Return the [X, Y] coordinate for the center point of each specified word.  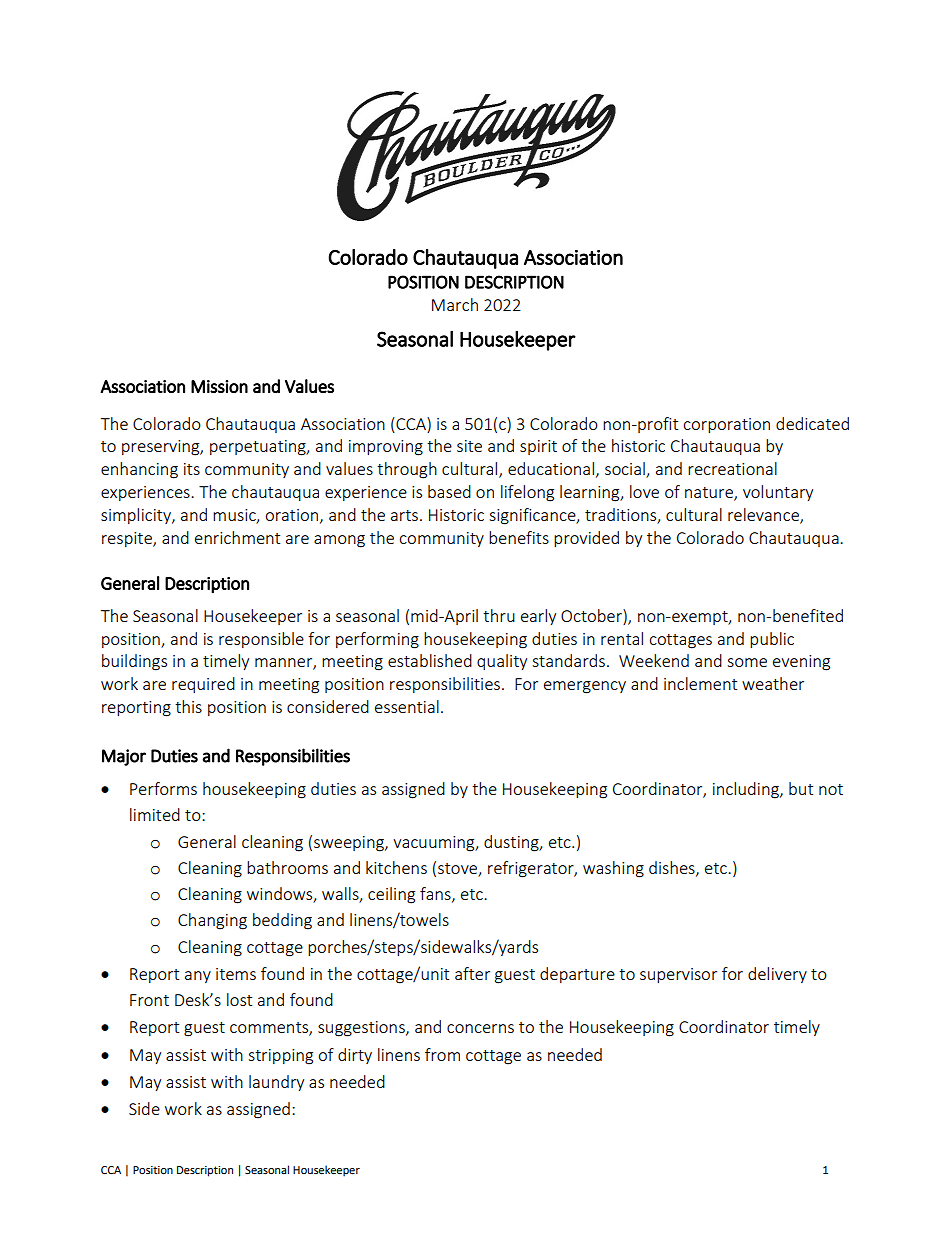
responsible [261, 640]
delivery [777, 975]
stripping [280, 1057]
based [449, 491]
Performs [163, 788]
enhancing [139, 470]
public [772, 640]
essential [407, 706]
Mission [219, 386]
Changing [212, 921]
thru [499, 615]
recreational [732, 468]
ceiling [391, 895]
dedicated [812, 423]
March [455, 304]
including [747, 790]
